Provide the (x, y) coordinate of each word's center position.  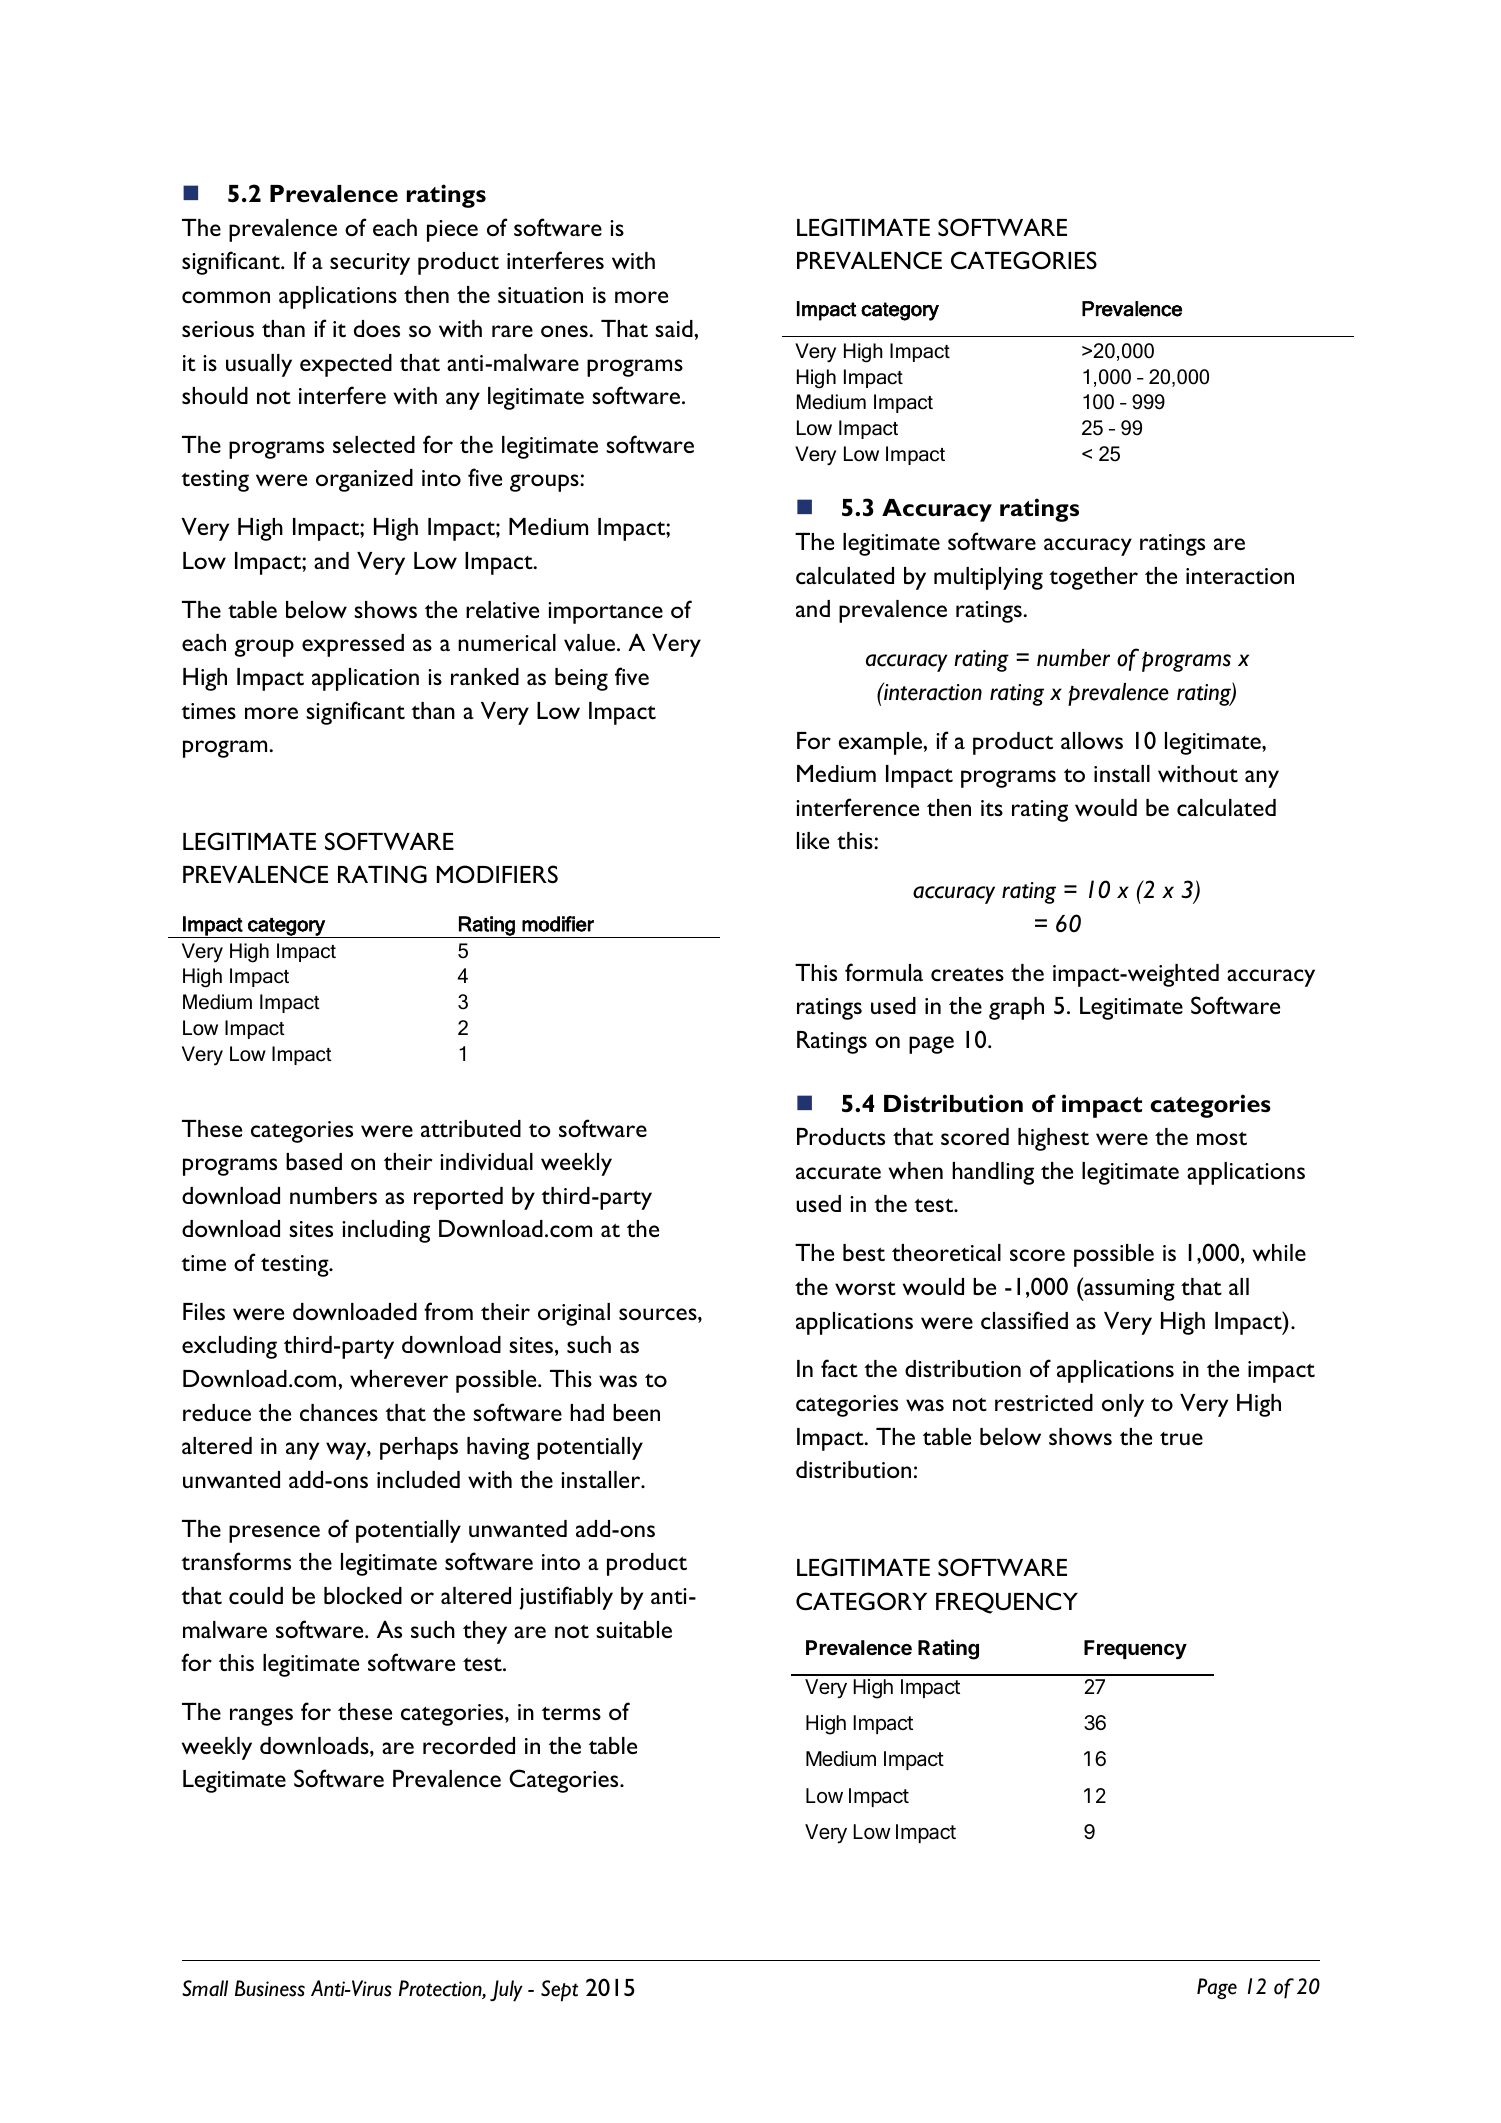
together (1093, 578)
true (1181, 1438)
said (675, 328)
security (370, 264)
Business (270, 1988)
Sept (559, 1991)
